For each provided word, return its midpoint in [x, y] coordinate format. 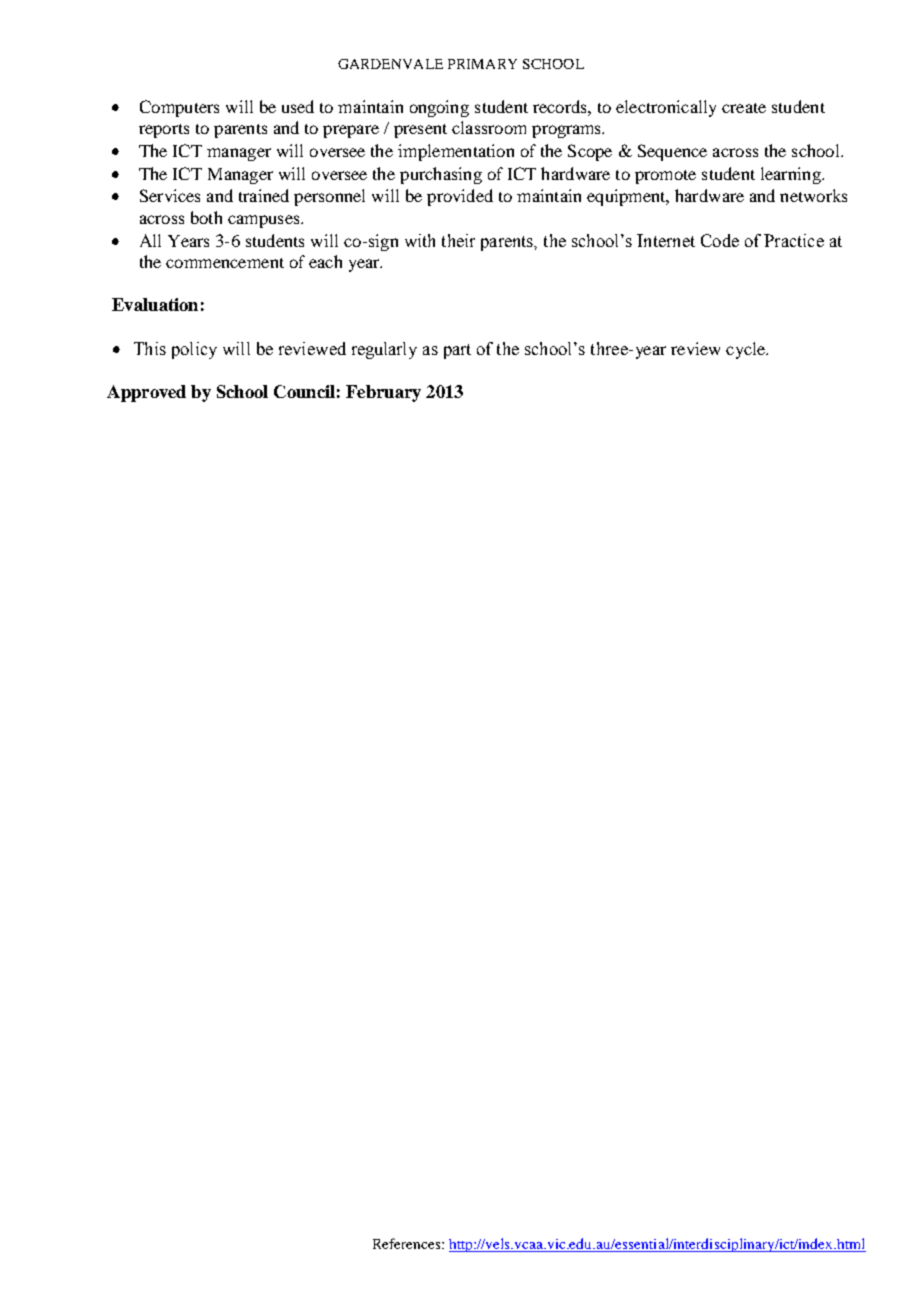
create [744, 108]
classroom [489, 127]
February [383, 393]
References [408, 1243]
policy [194, 350]
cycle [747, 350]
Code [720, 240]
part [457, 351]
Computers [179, 108]
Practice [794, 240]
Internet [666, 240]
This [150, 348]
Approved [146, 393]
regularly [384, 350]
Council [304, 391]
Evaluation [155, 304]
